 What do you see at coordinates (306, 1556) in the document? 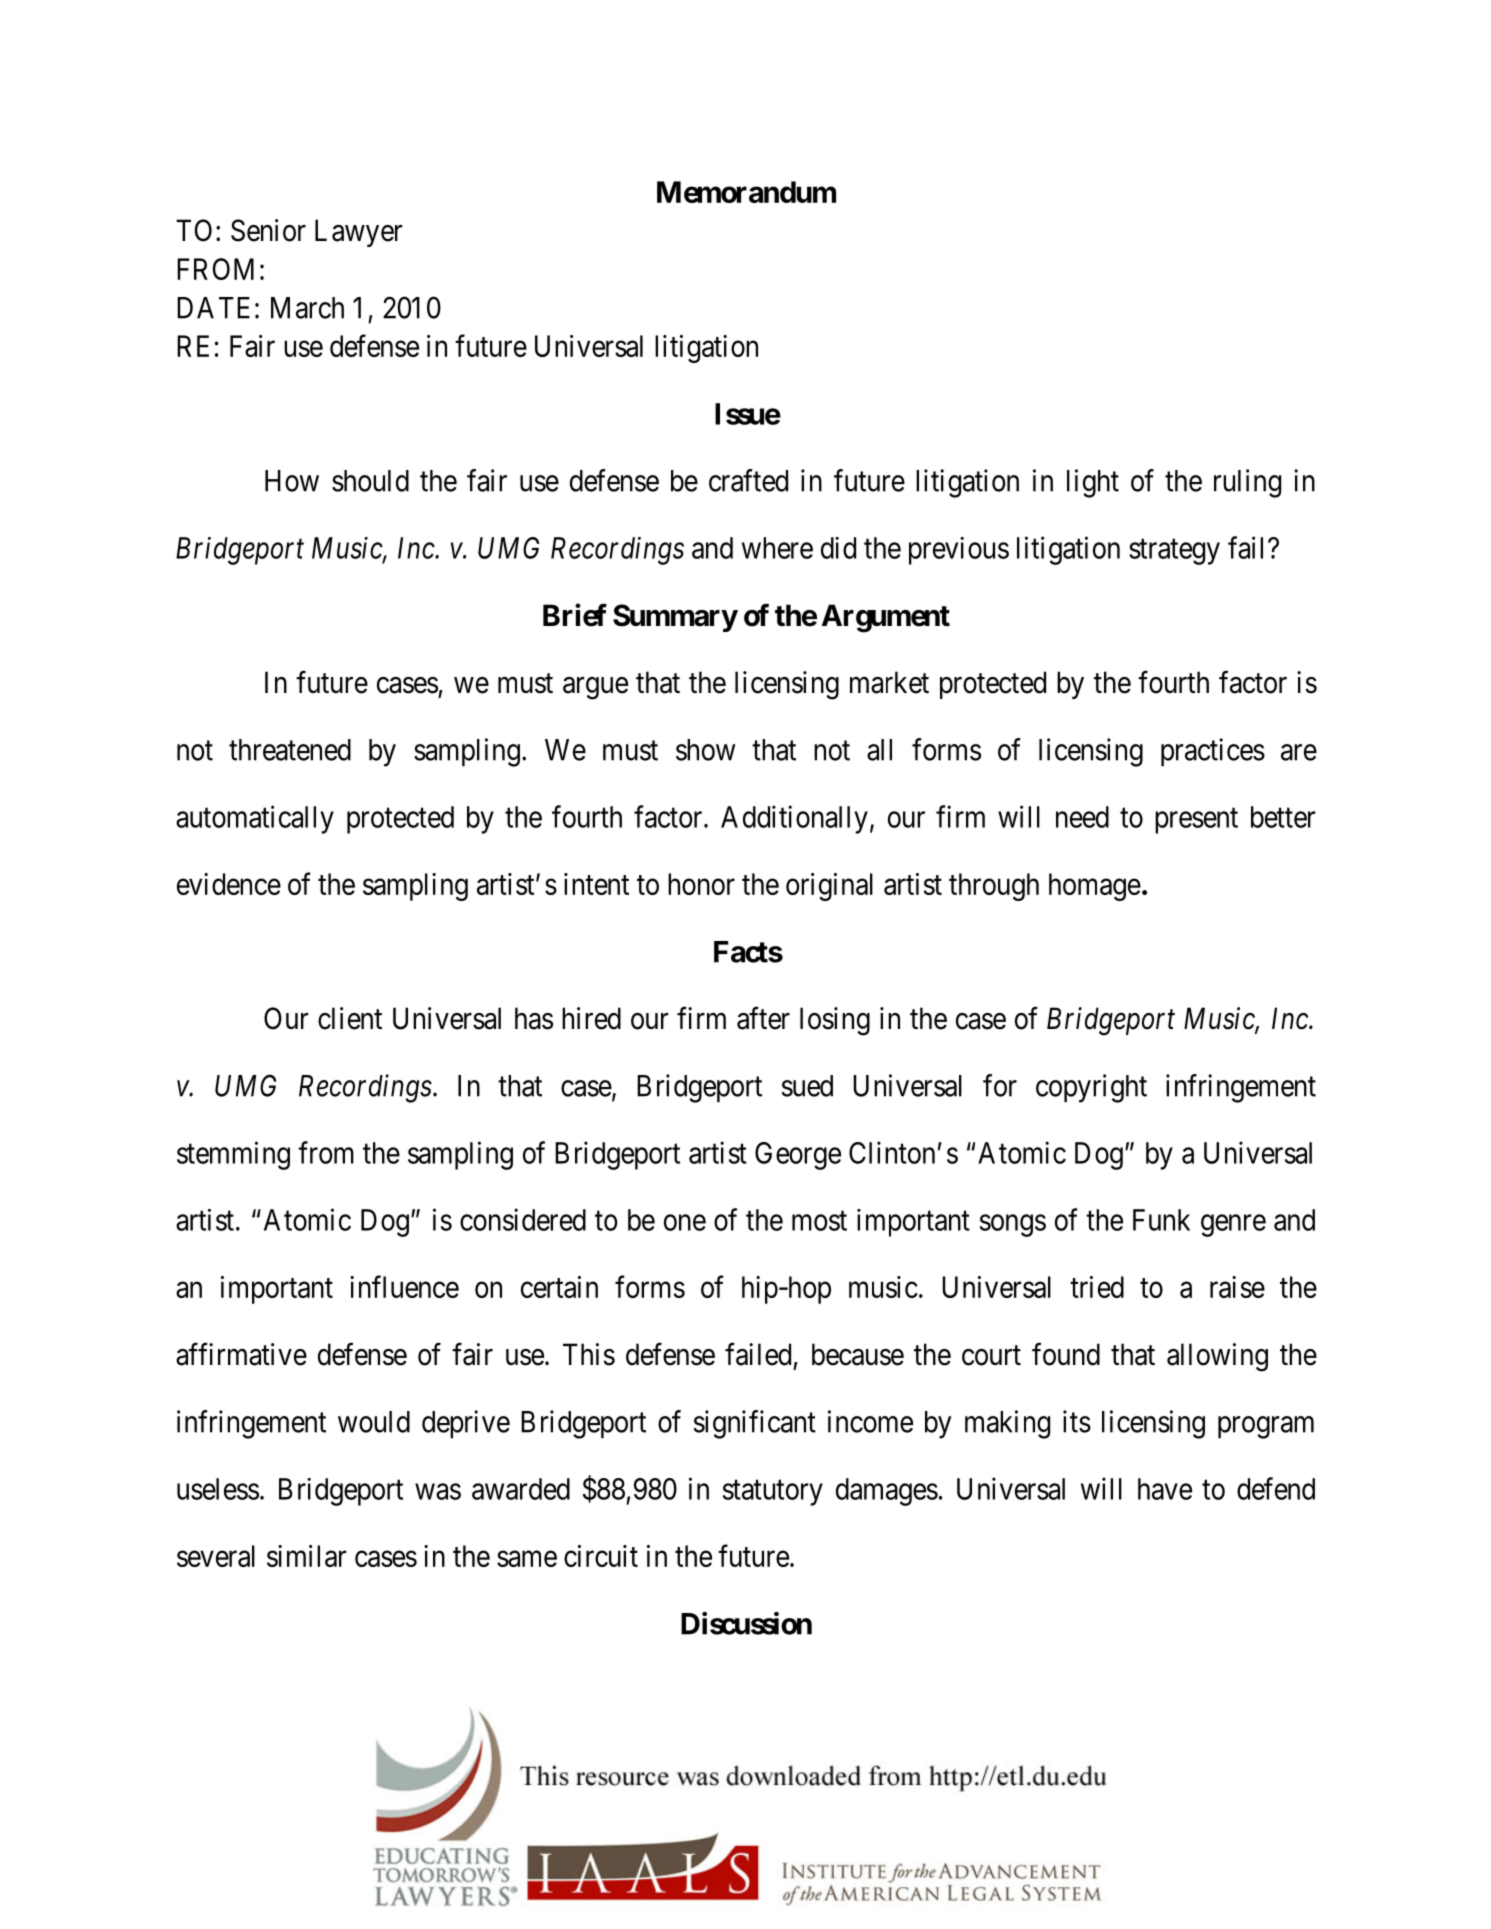
I see `similar` at bounding box center [306, 1556].
